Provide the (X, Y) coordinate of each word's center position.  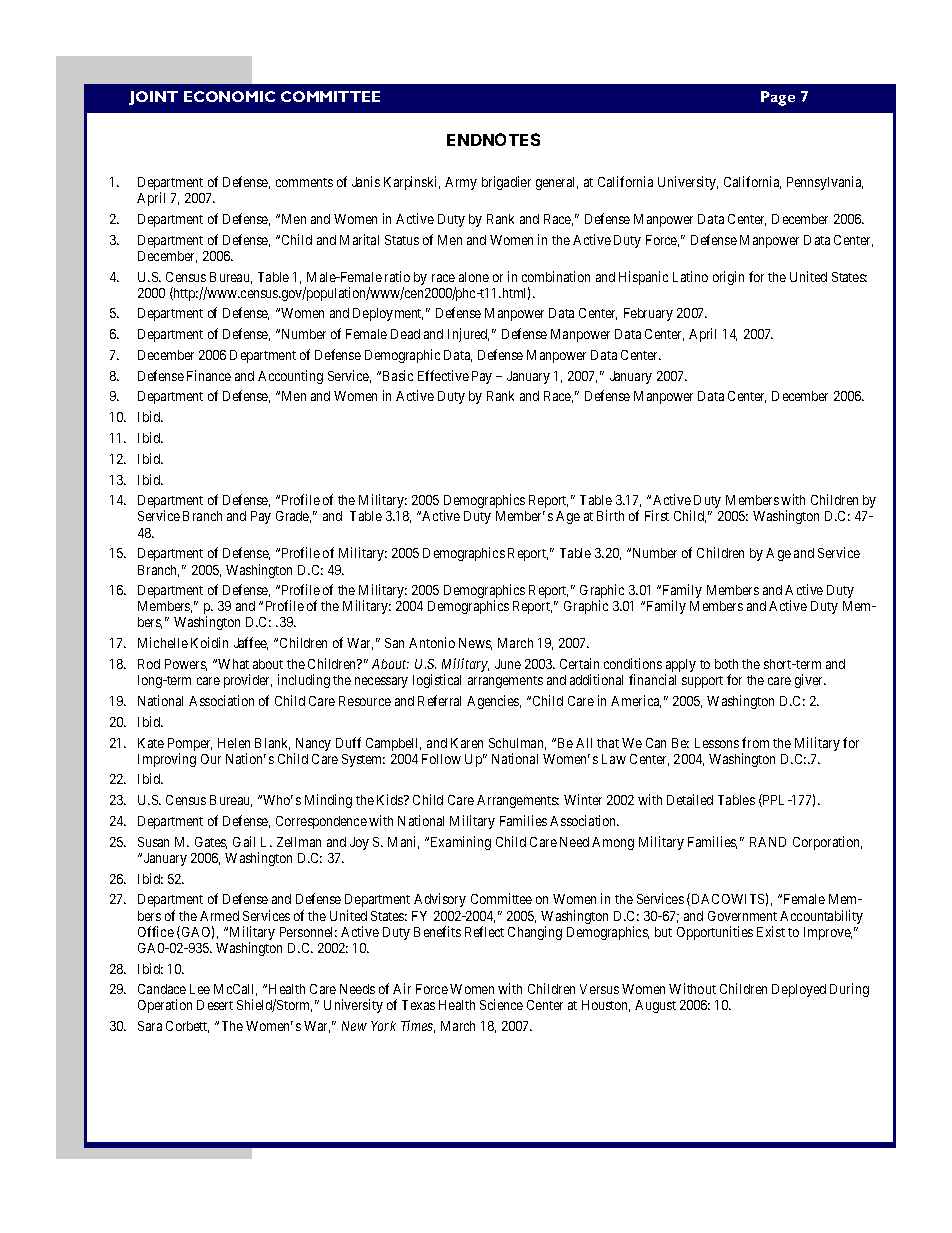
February (648, 314)
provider (248, 681)
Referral (439, 700)
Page (778, 98)
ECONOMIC (229, 96)
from (755, 742)
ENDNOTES (493, 139)
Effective (443, 375)
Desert (215, 1005)
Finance (209, 375)
